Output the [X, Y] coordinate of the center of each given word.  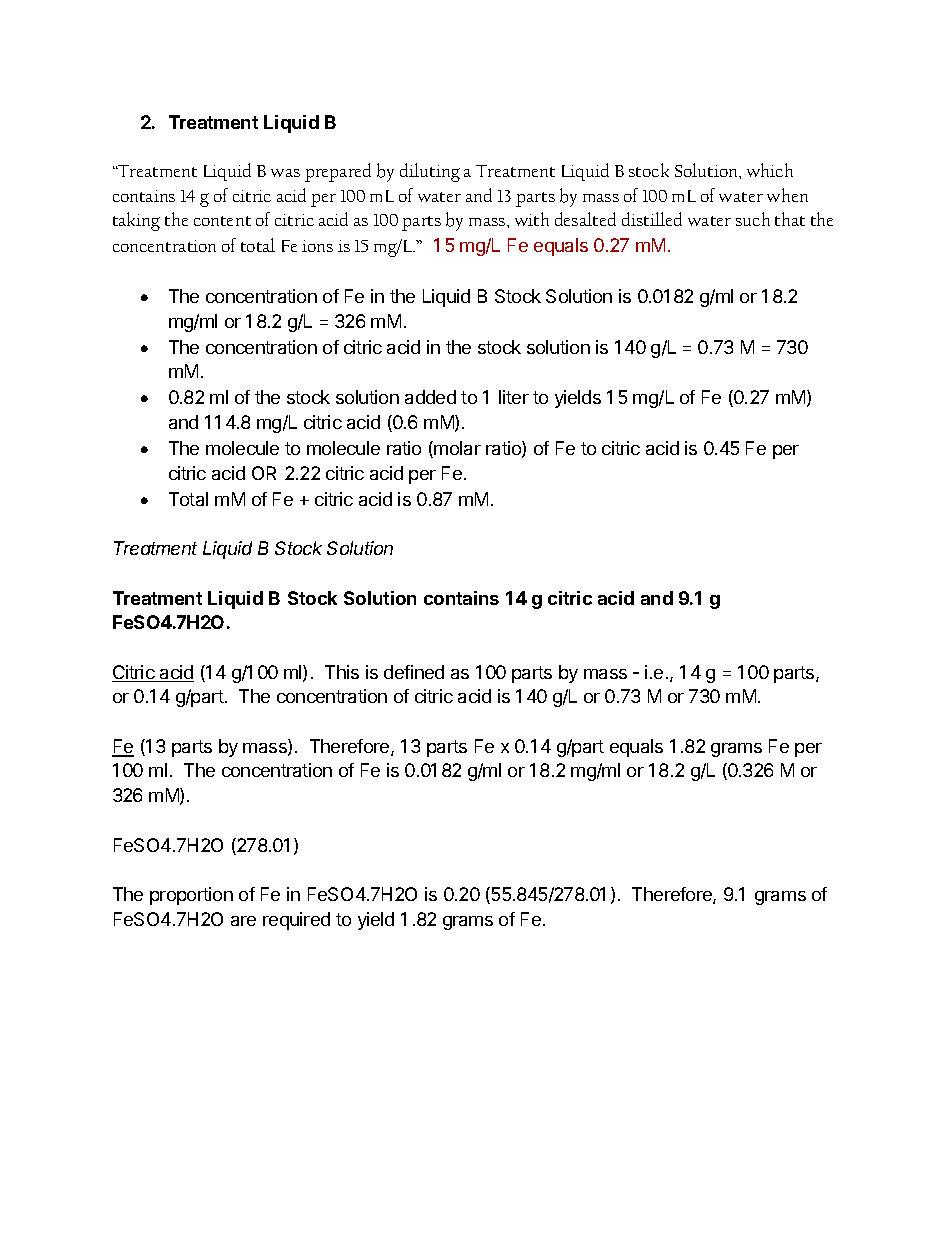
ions [317, 246]
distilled [652, 219]
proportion [191, 896]
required [296, 921]
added [430, 397]
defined [414, 672]
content [222, 221]
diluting [430, 172]
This [342, 672]
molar [456, 449]
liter [514, 397]
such [753, 219]
